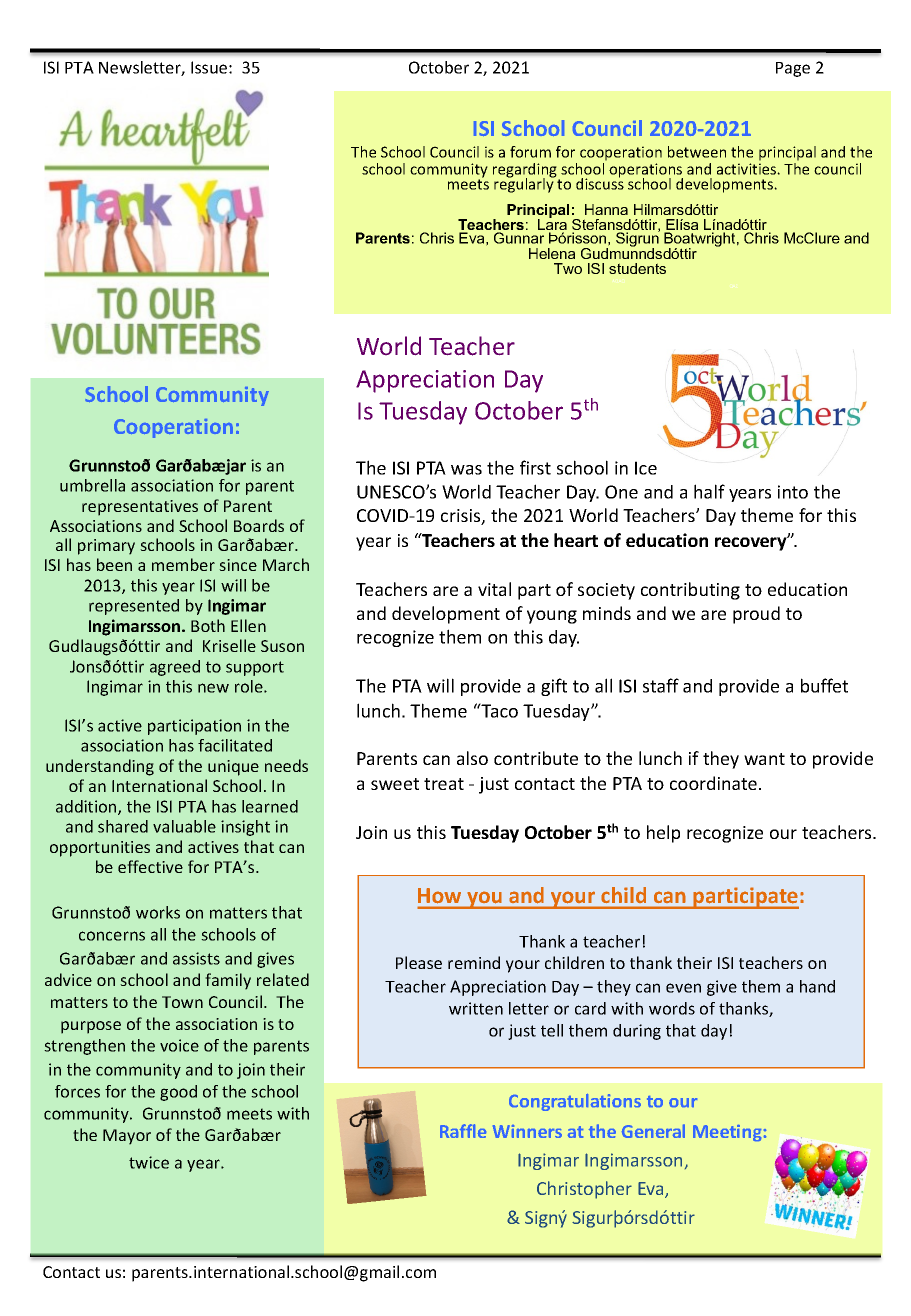  What do you see at coordinates (756, 615) in the screenshot?
I see `proud` at bounding box center [756, 615].
